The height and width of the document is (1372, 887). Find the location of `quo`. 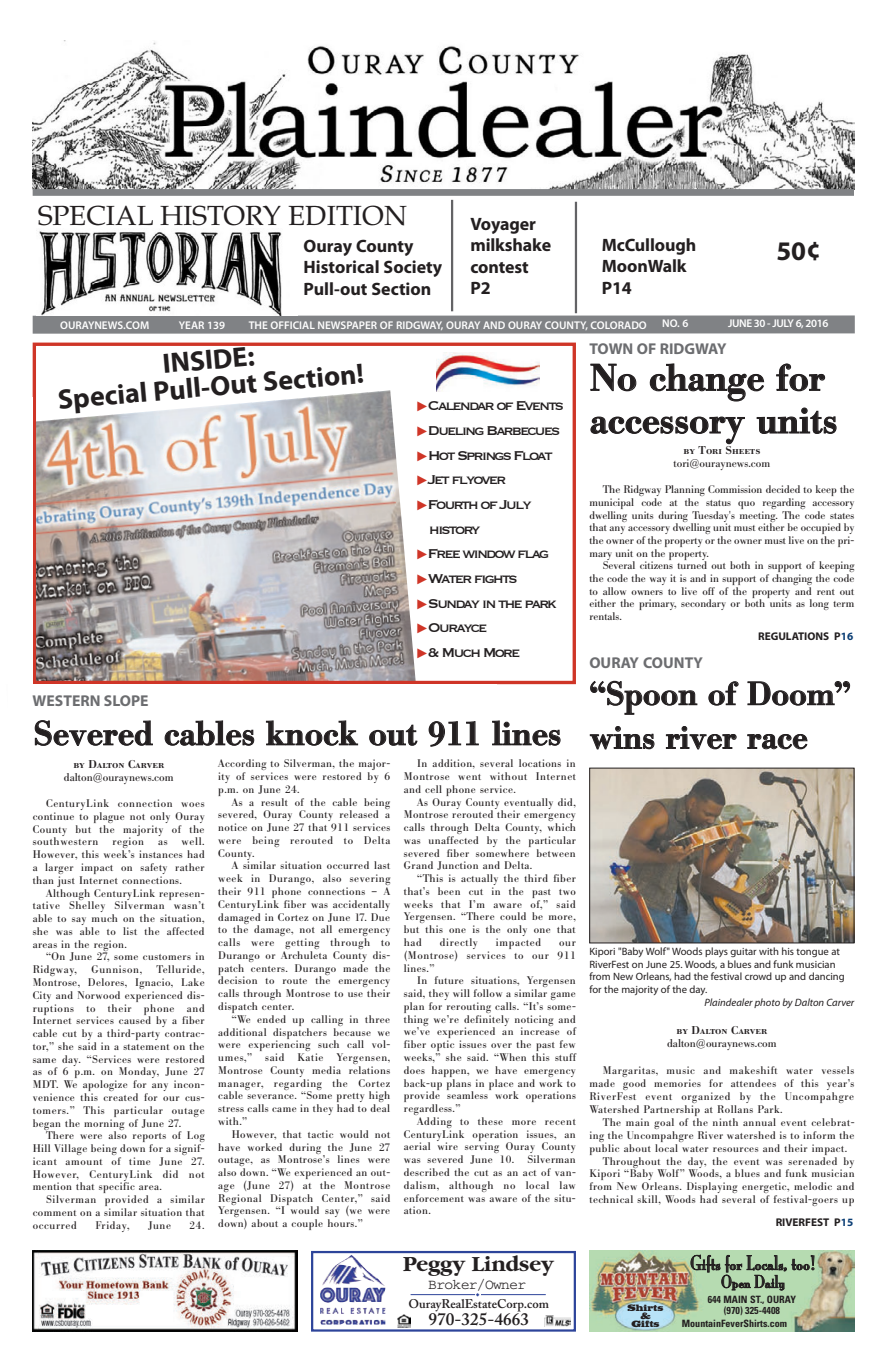

quo is located at coordinates (746, 505).
